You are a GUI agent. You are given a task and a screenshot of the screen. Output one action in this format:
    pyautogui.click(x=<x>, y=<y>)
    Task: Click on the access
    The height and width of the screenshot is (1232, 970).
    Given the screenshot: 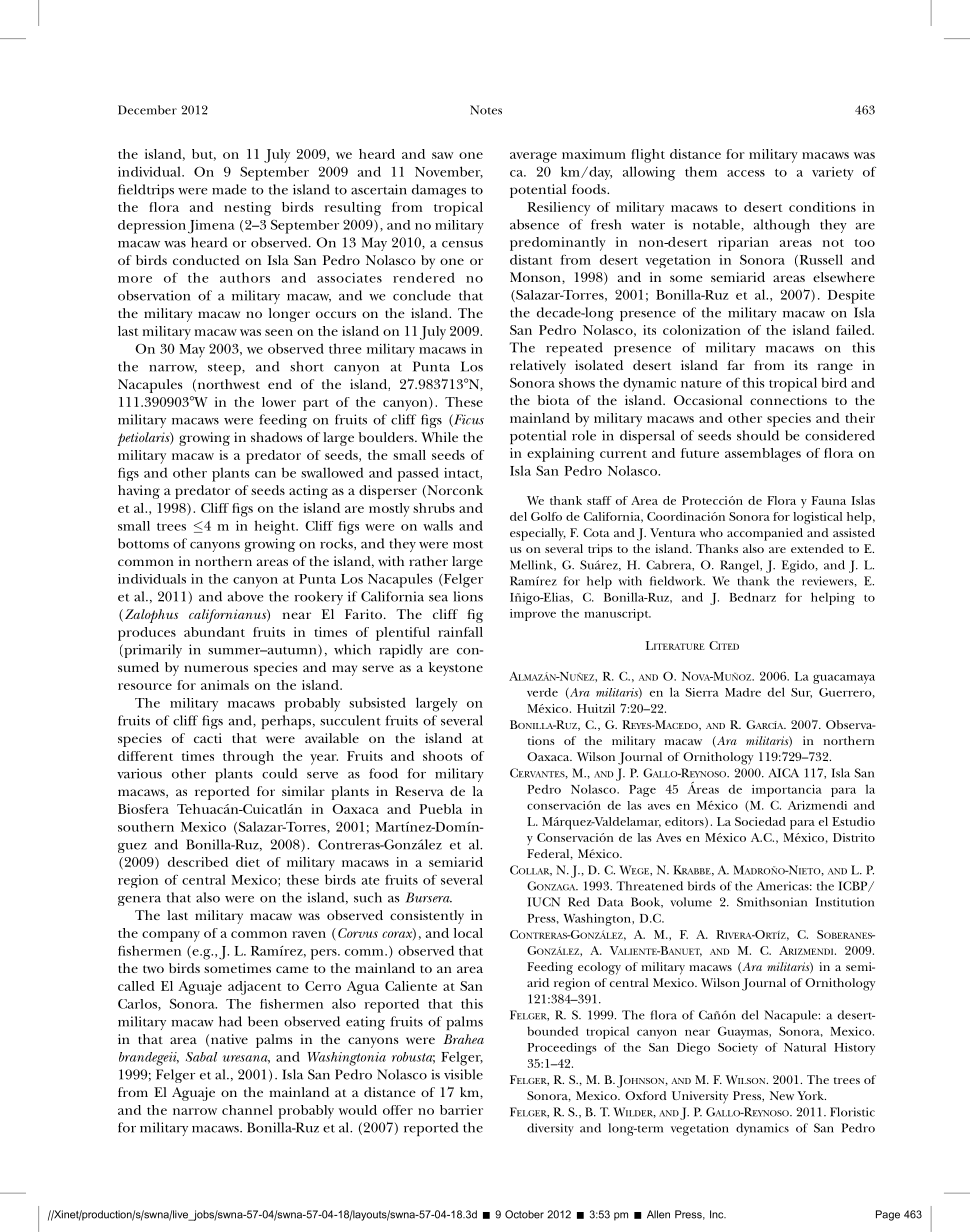 What is the action you would take?
    pyautogui.click(x=746, y=173)
